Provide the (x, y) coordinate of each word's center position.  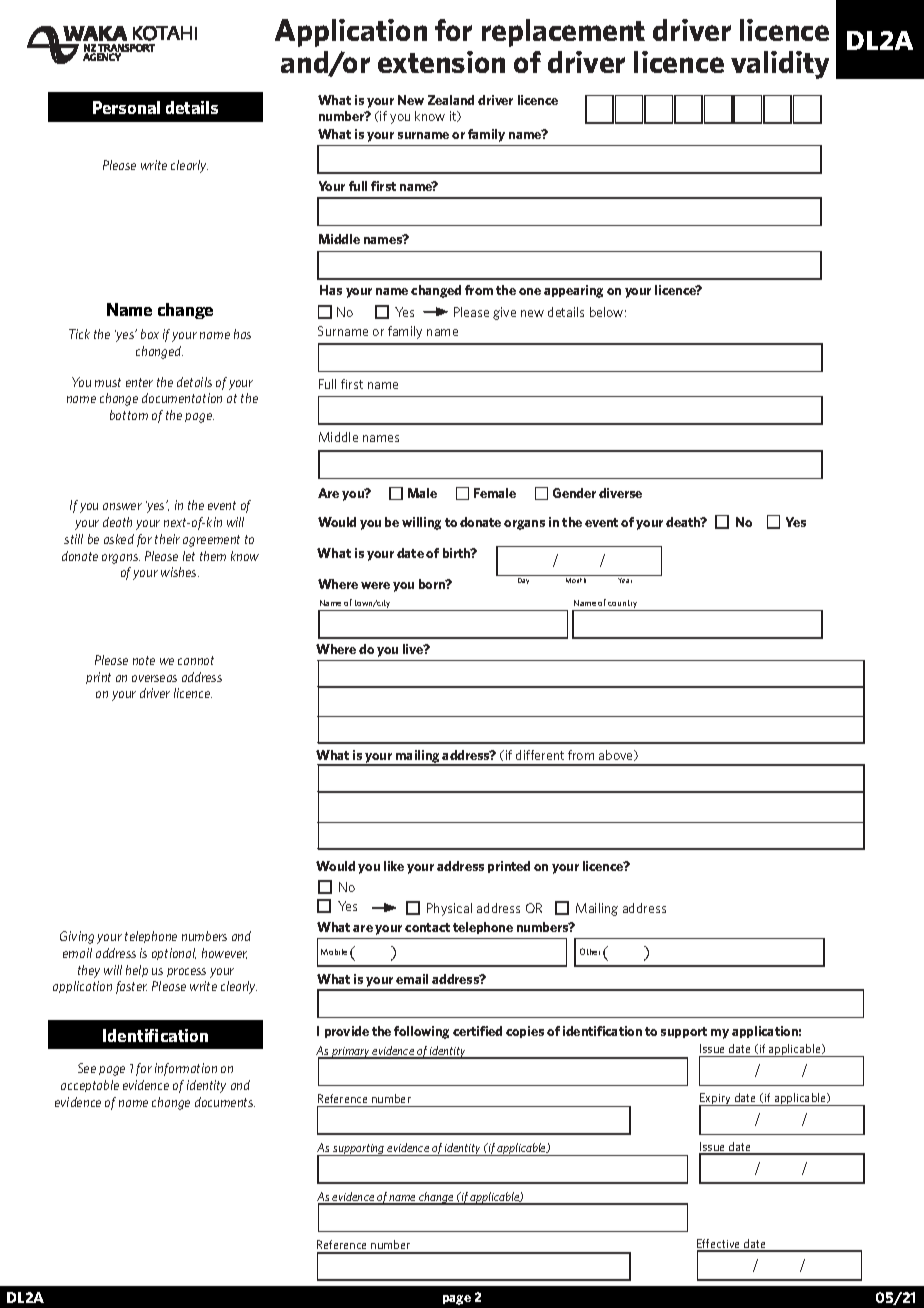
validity (780, 65)
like (394, 866)
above (617, 755)
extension (441, 62)
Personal (126, 107)
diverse (620, 493)
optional (174, 954)
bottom (129, 415)
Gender (574, 493)
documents (225, 1102)
